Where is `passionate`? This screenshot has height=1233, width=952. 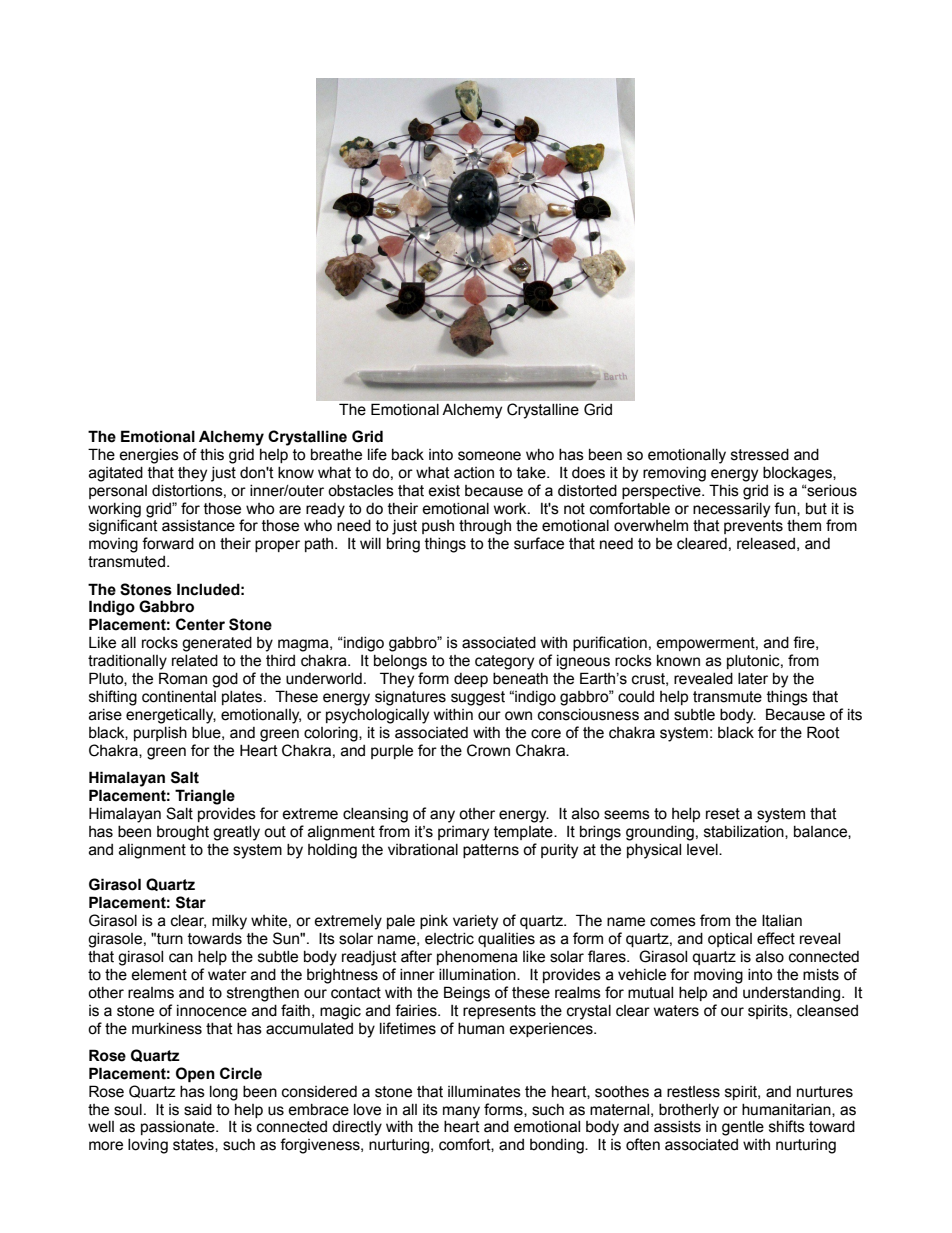
passionate is located at coordinates (179, 1128).
